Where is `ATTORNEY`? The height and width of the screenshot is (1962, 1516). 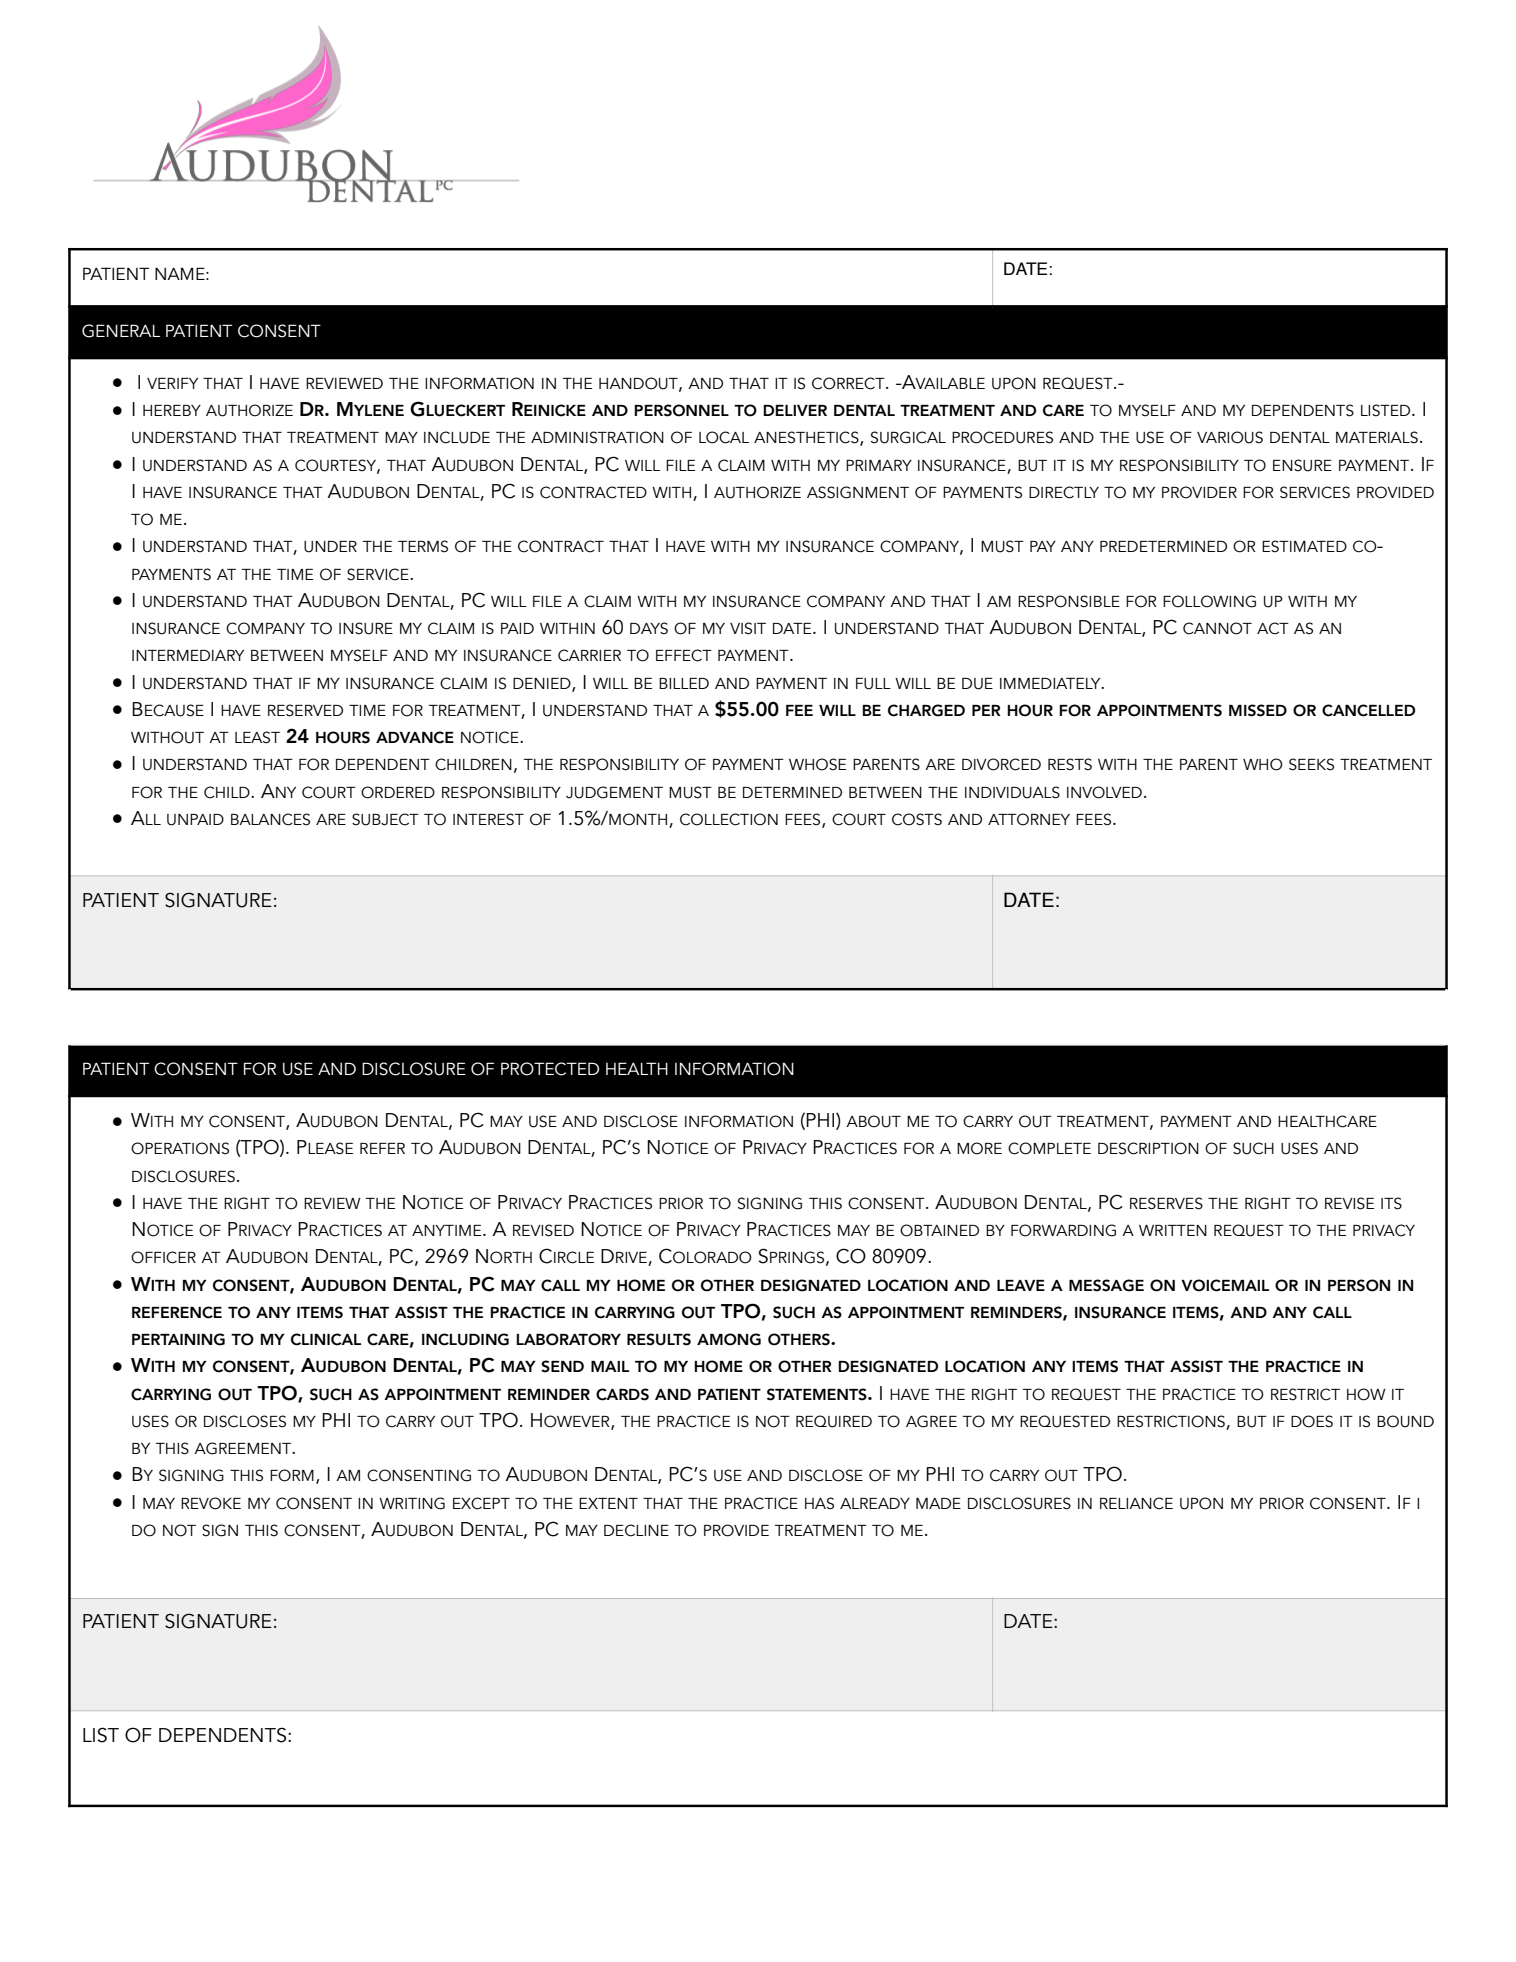
ATTORNEY is located at coordinates (1029, 819).
